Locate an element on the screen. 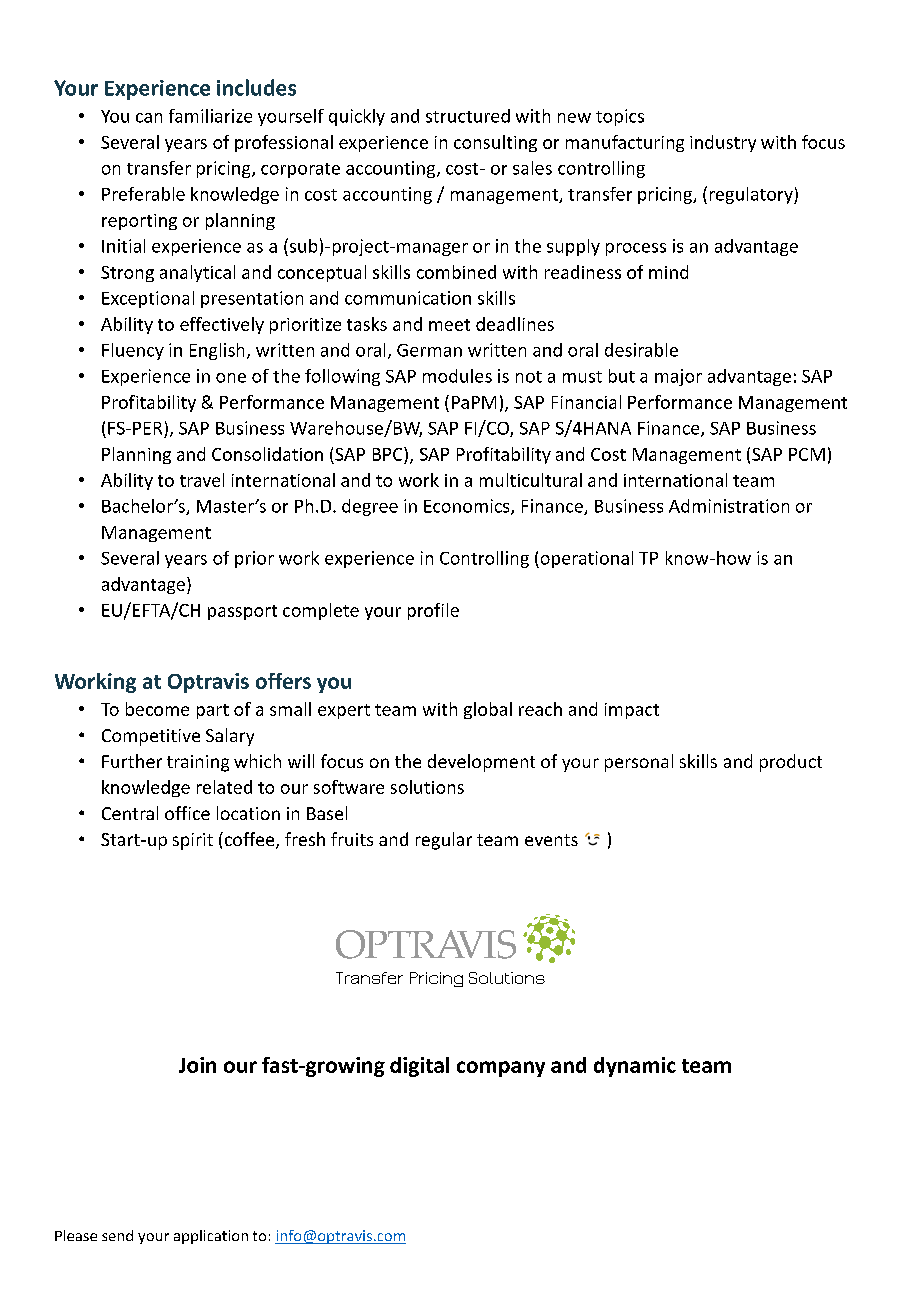 The height and width of the screenshot is (1316, 911). impact is located at coordinates (632, 711).
